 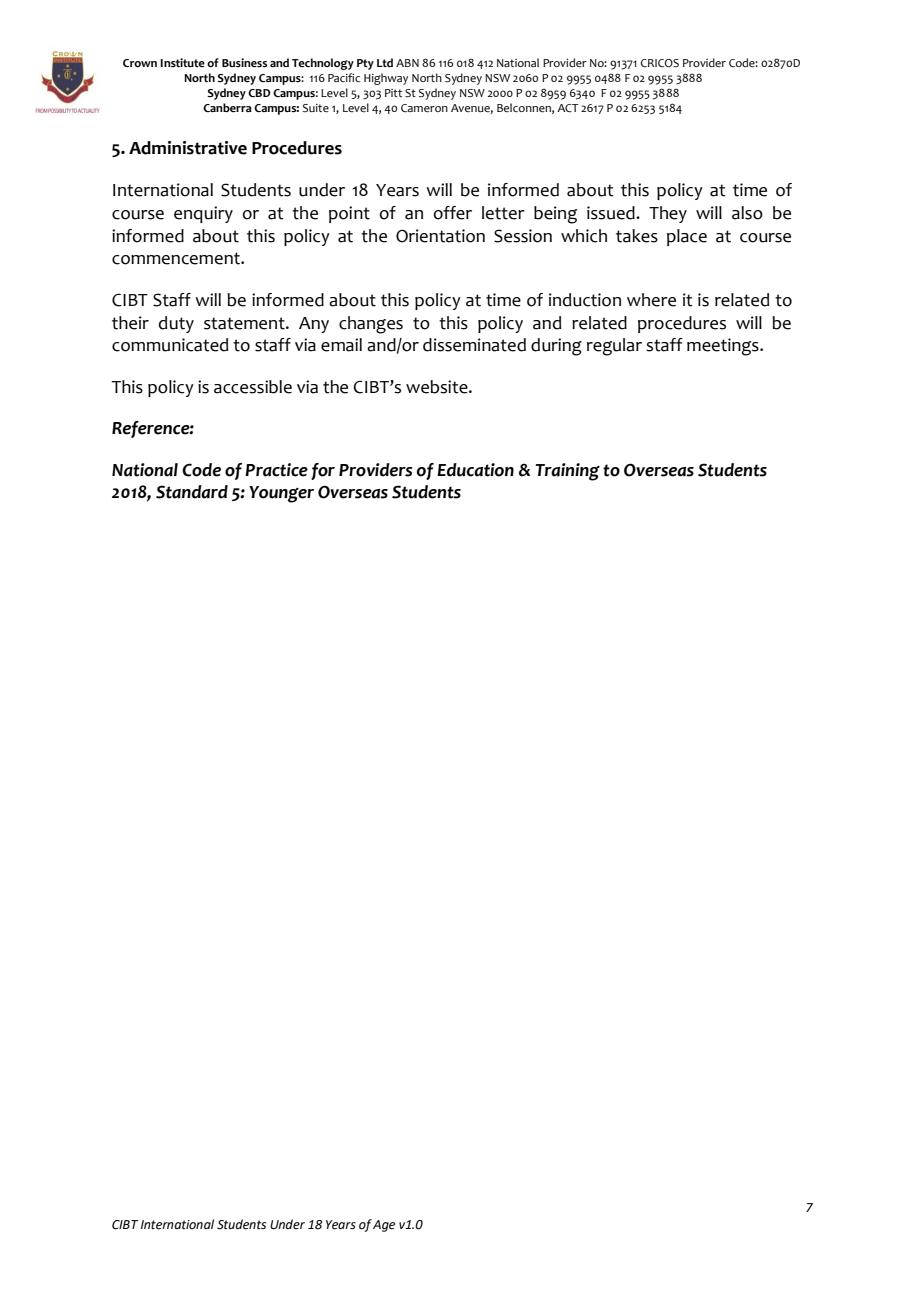 What do you see at coordinates (281, 494) in the page?
I see `Younger` at bounding box center [281, 494].
